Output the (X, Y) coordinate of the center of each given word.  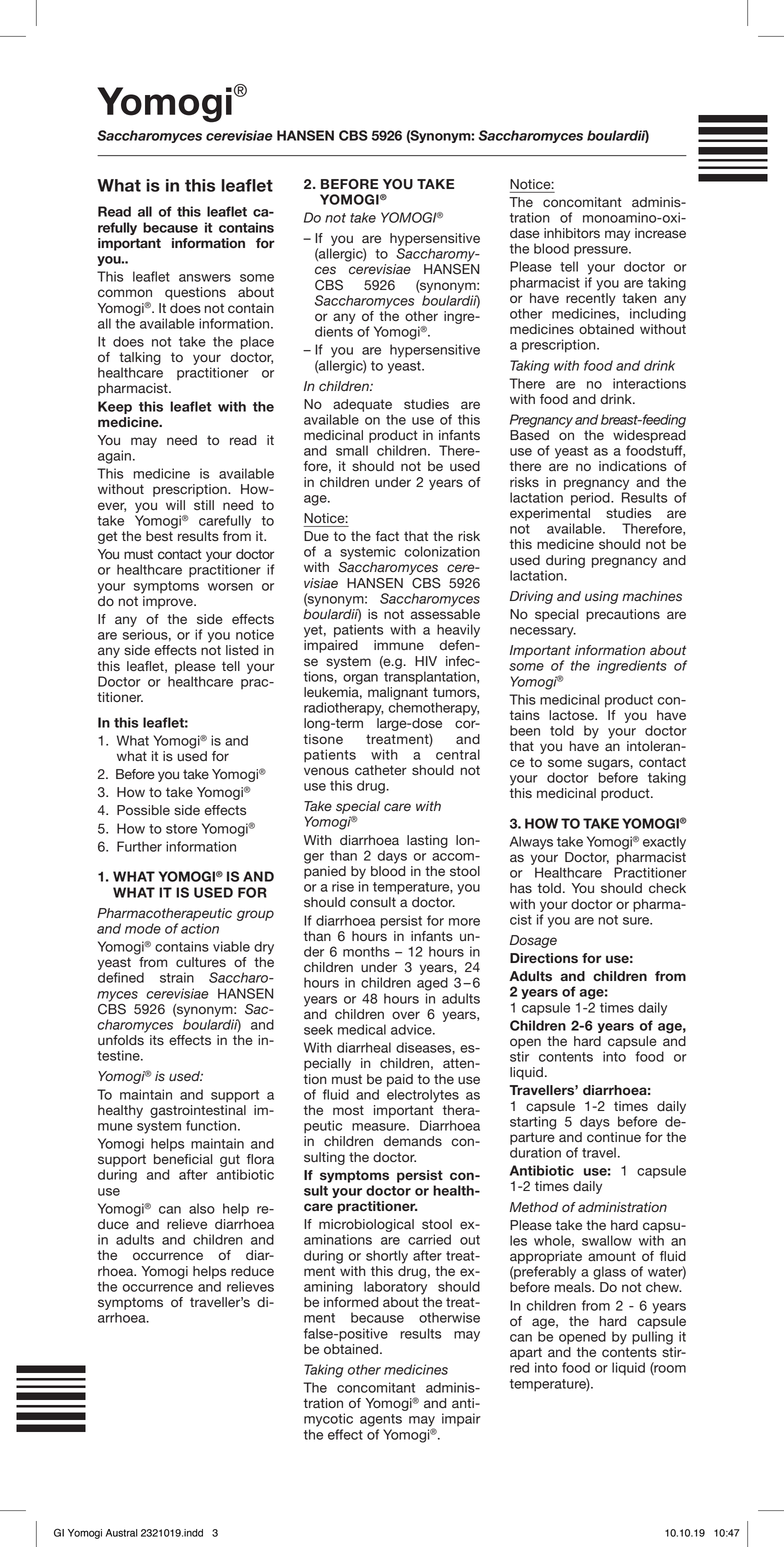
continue (614, 1137)
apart (526, 1353)
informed (351, 1302)
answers (205, 278)
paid (400, 1080)
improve (169, 602)
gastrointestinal (198, 1110)
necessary (543, 632)
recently (591, 299)
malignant (398, 693)
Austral (122, 1533)
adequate (362, 405)
